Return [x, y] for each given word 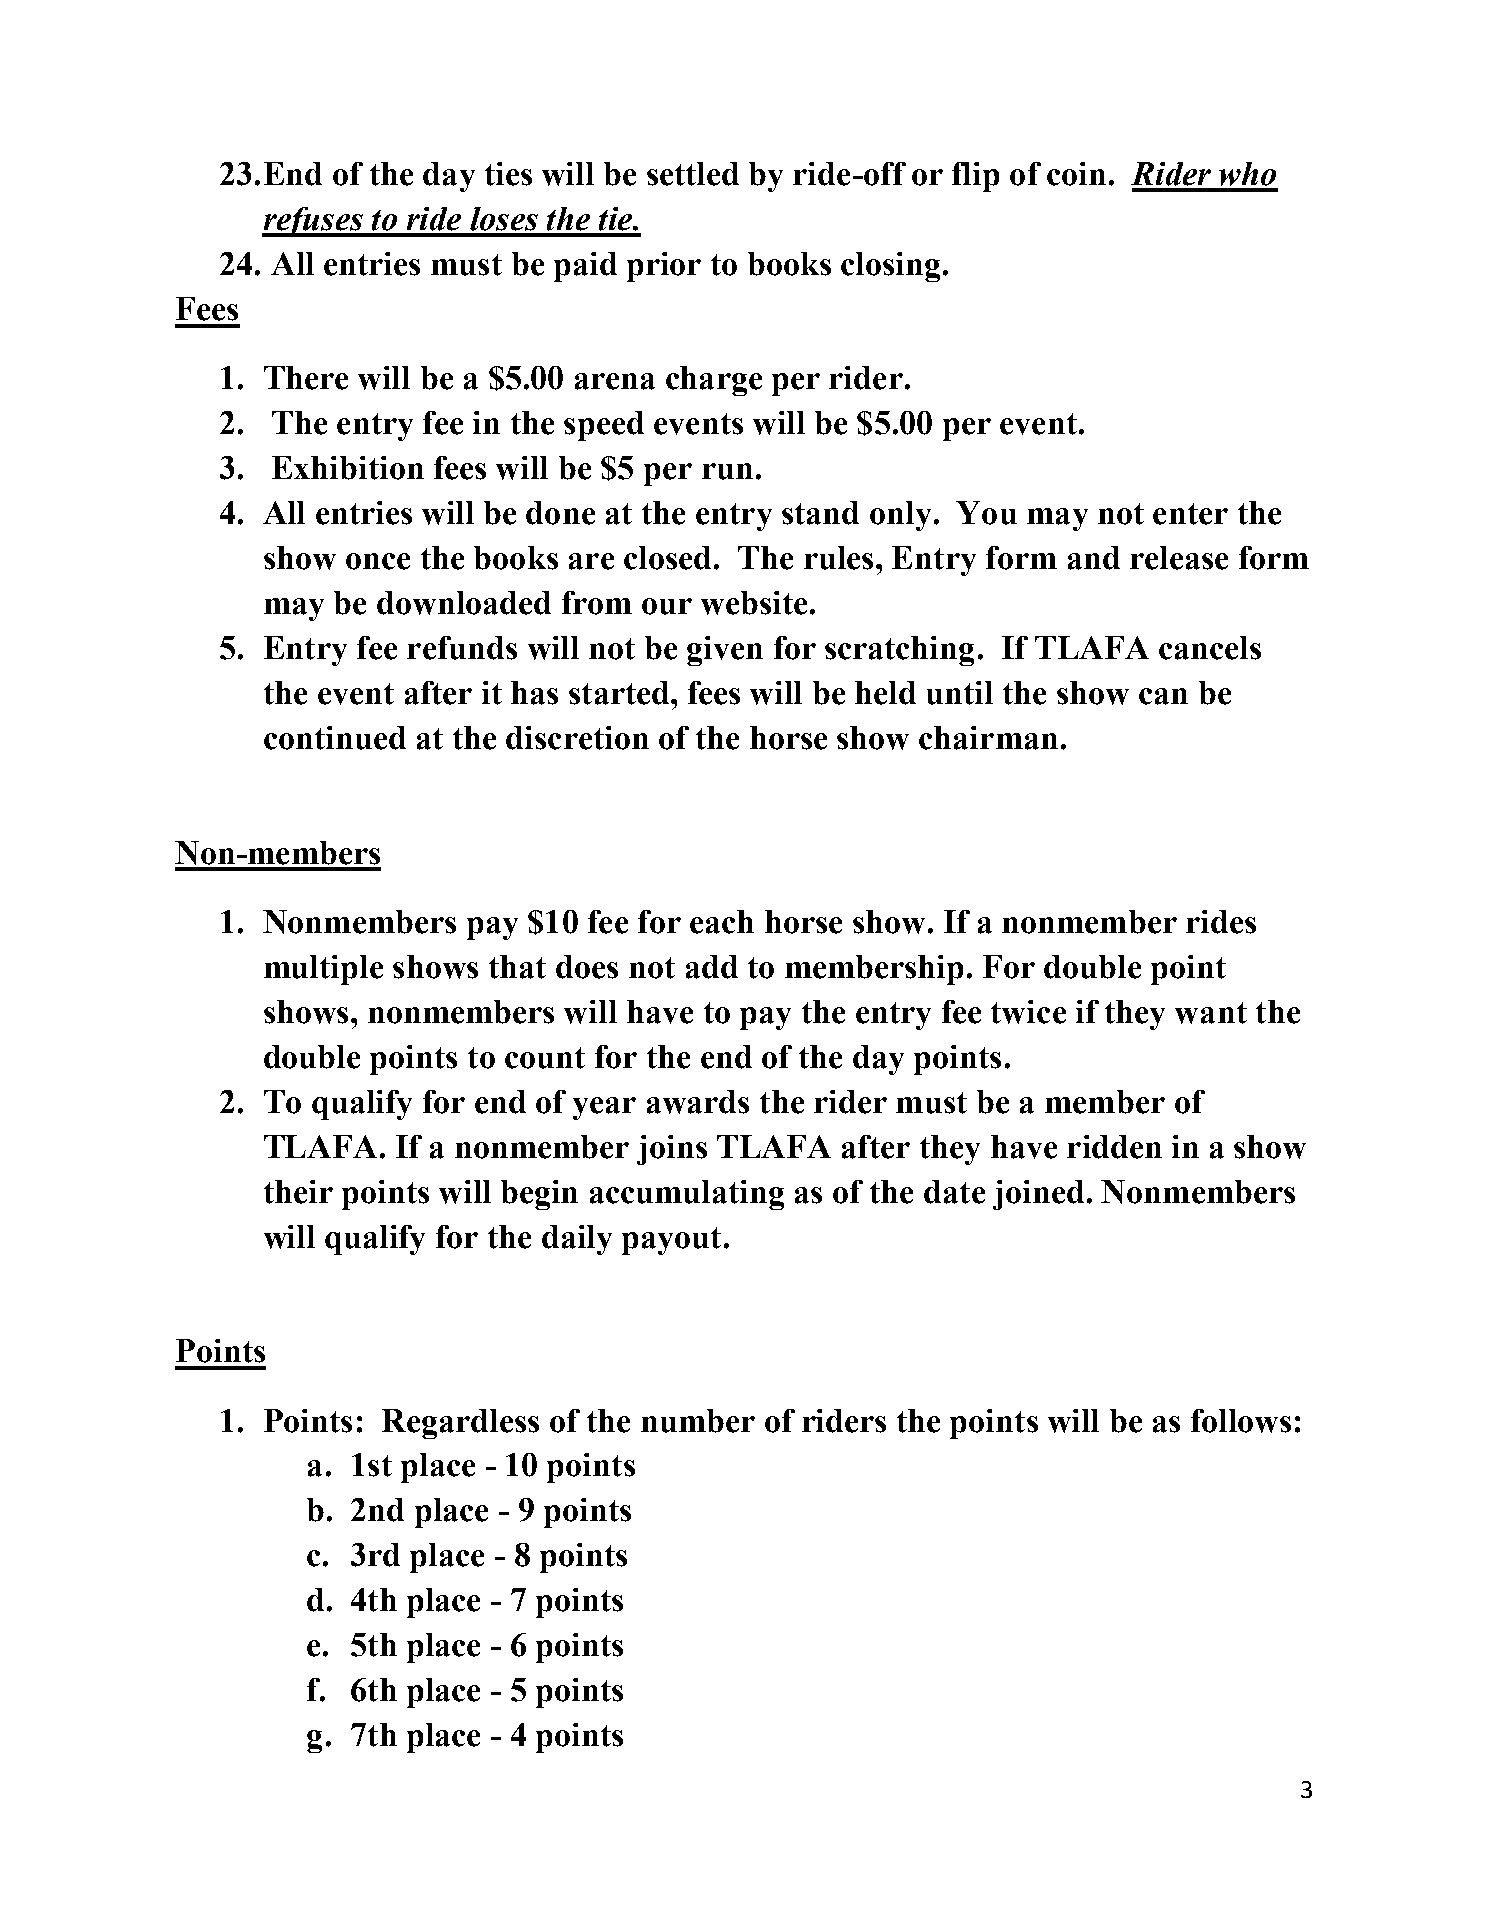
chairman [988, 738]
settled [693, 174]
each [722, 922]
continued [335, 738]
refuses [313, 222]
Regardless [460, 1424]
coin [1076, 174]
